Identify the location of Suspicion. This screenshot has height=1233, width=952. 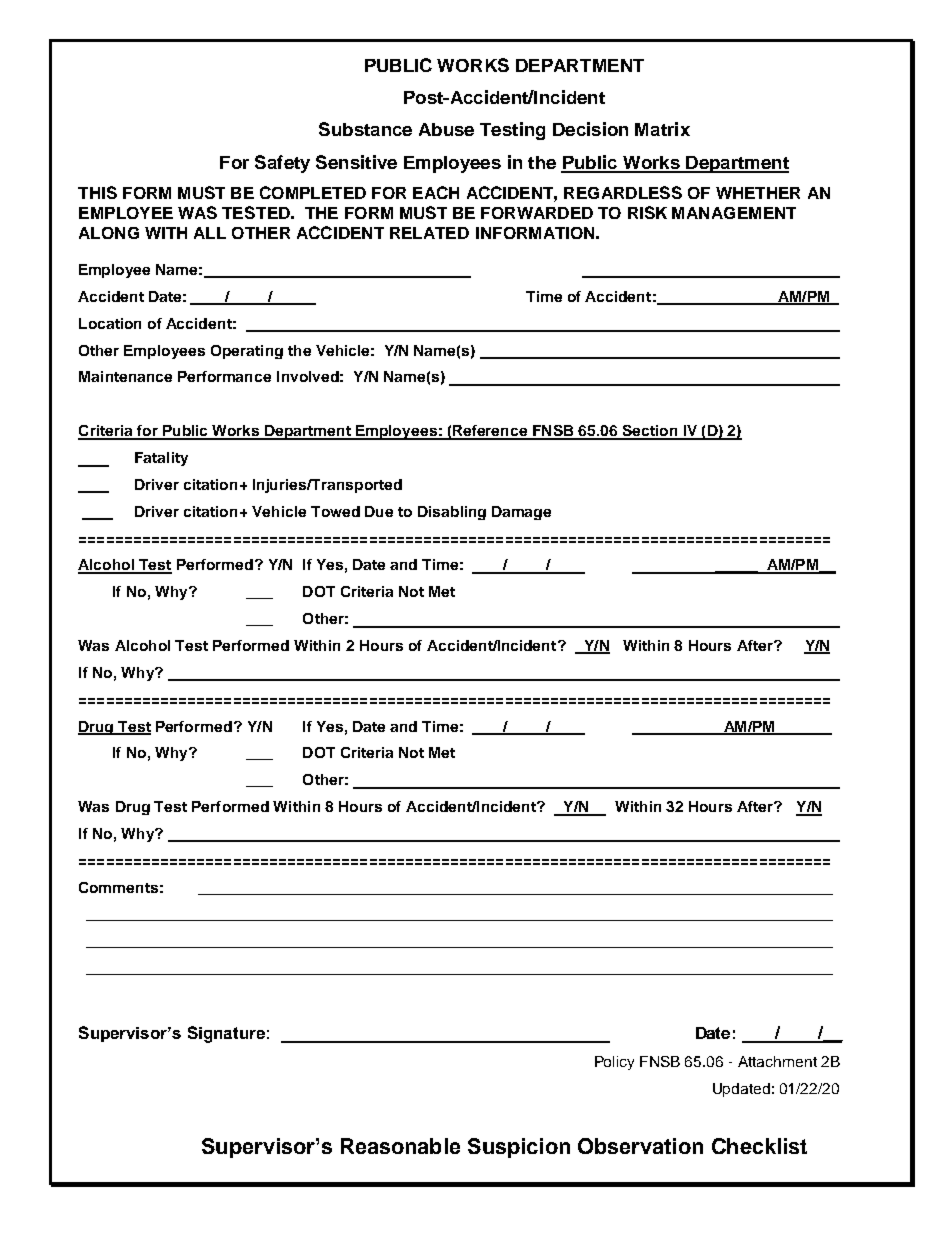
(519, 1148).
